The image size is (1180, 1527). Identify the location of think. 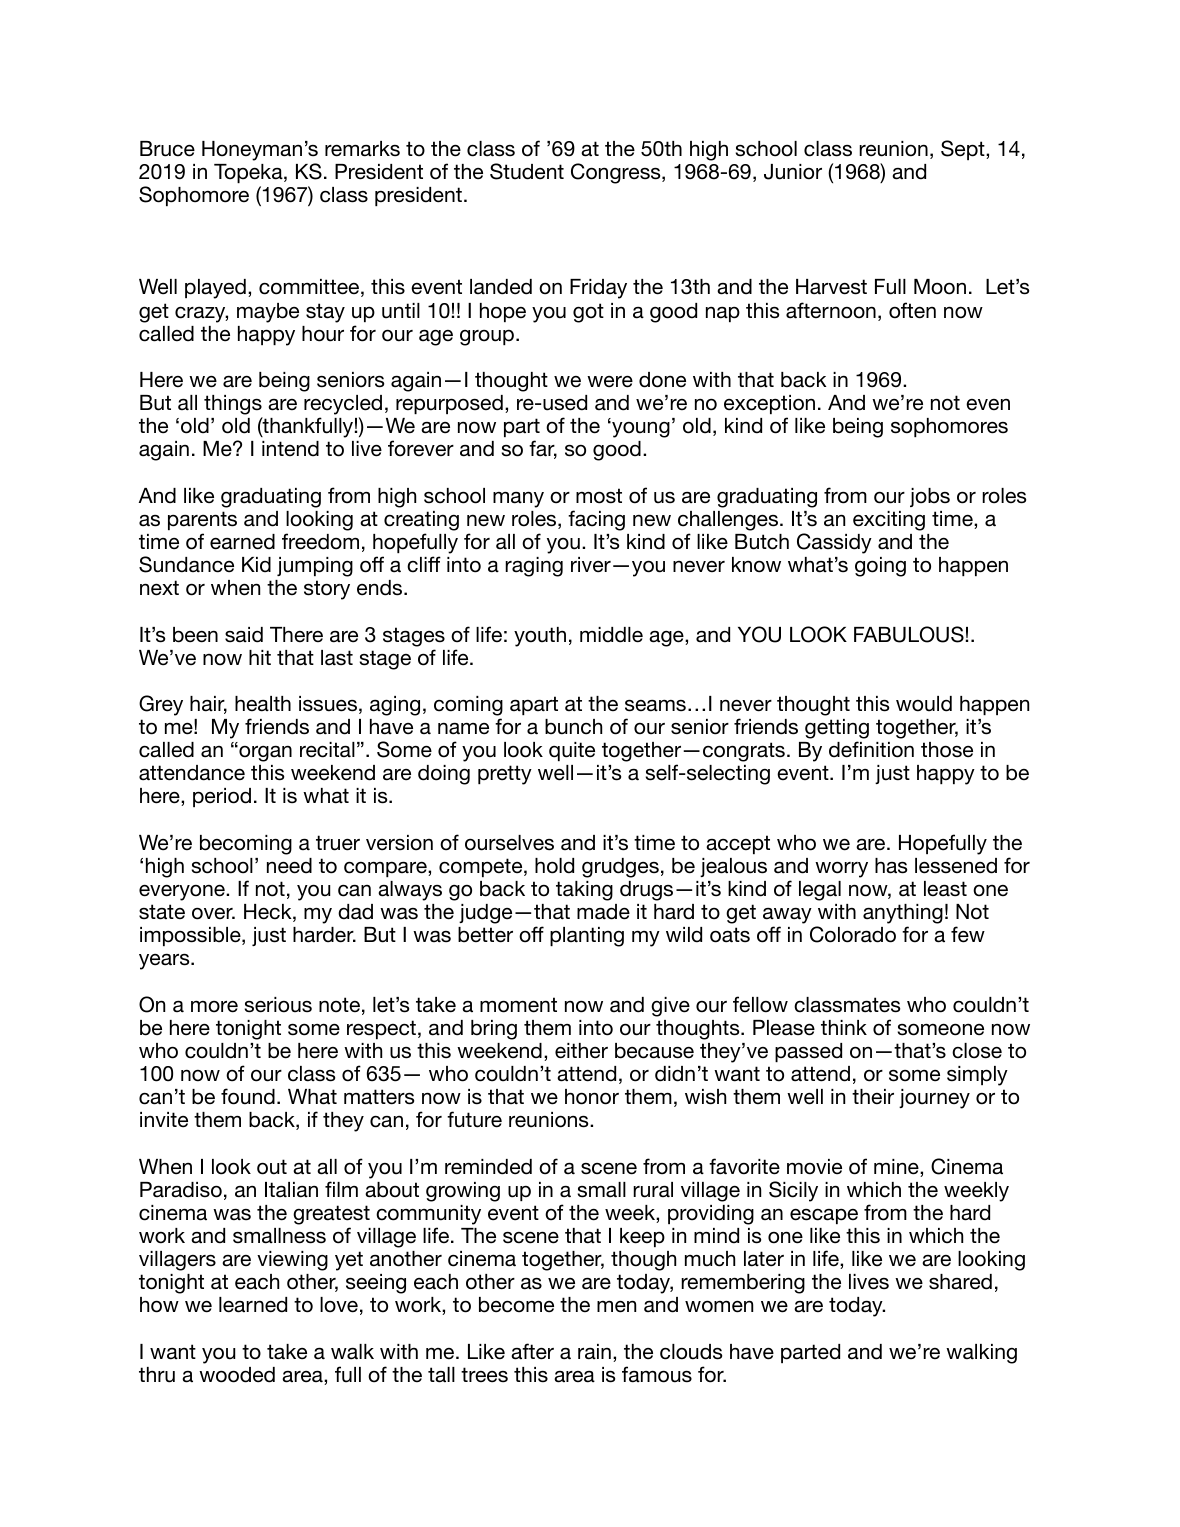
(844, 1027).
